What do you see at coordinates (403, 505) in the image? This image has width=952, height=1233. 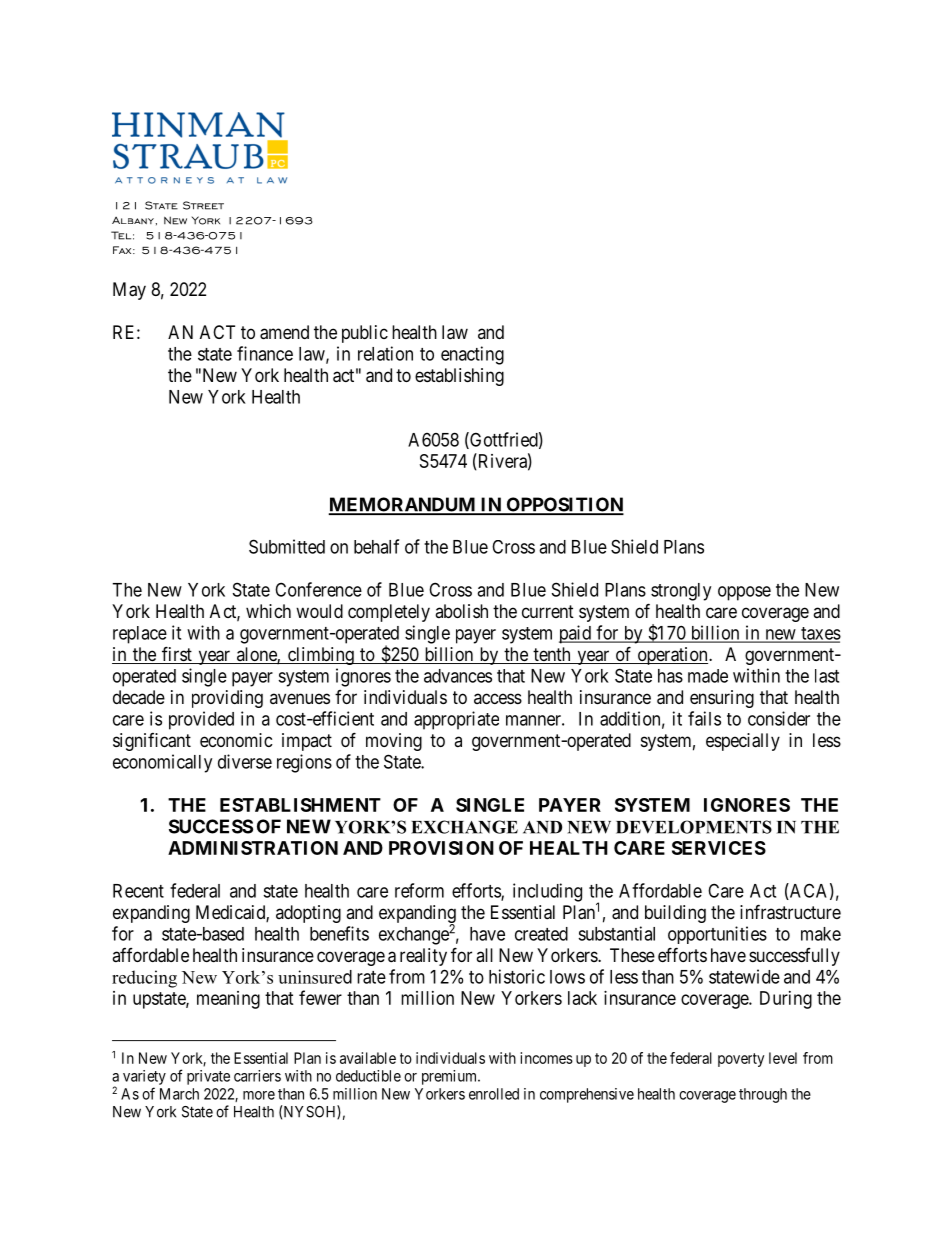 I see `MEMORANDUM` at bounding box center [403, 505].
